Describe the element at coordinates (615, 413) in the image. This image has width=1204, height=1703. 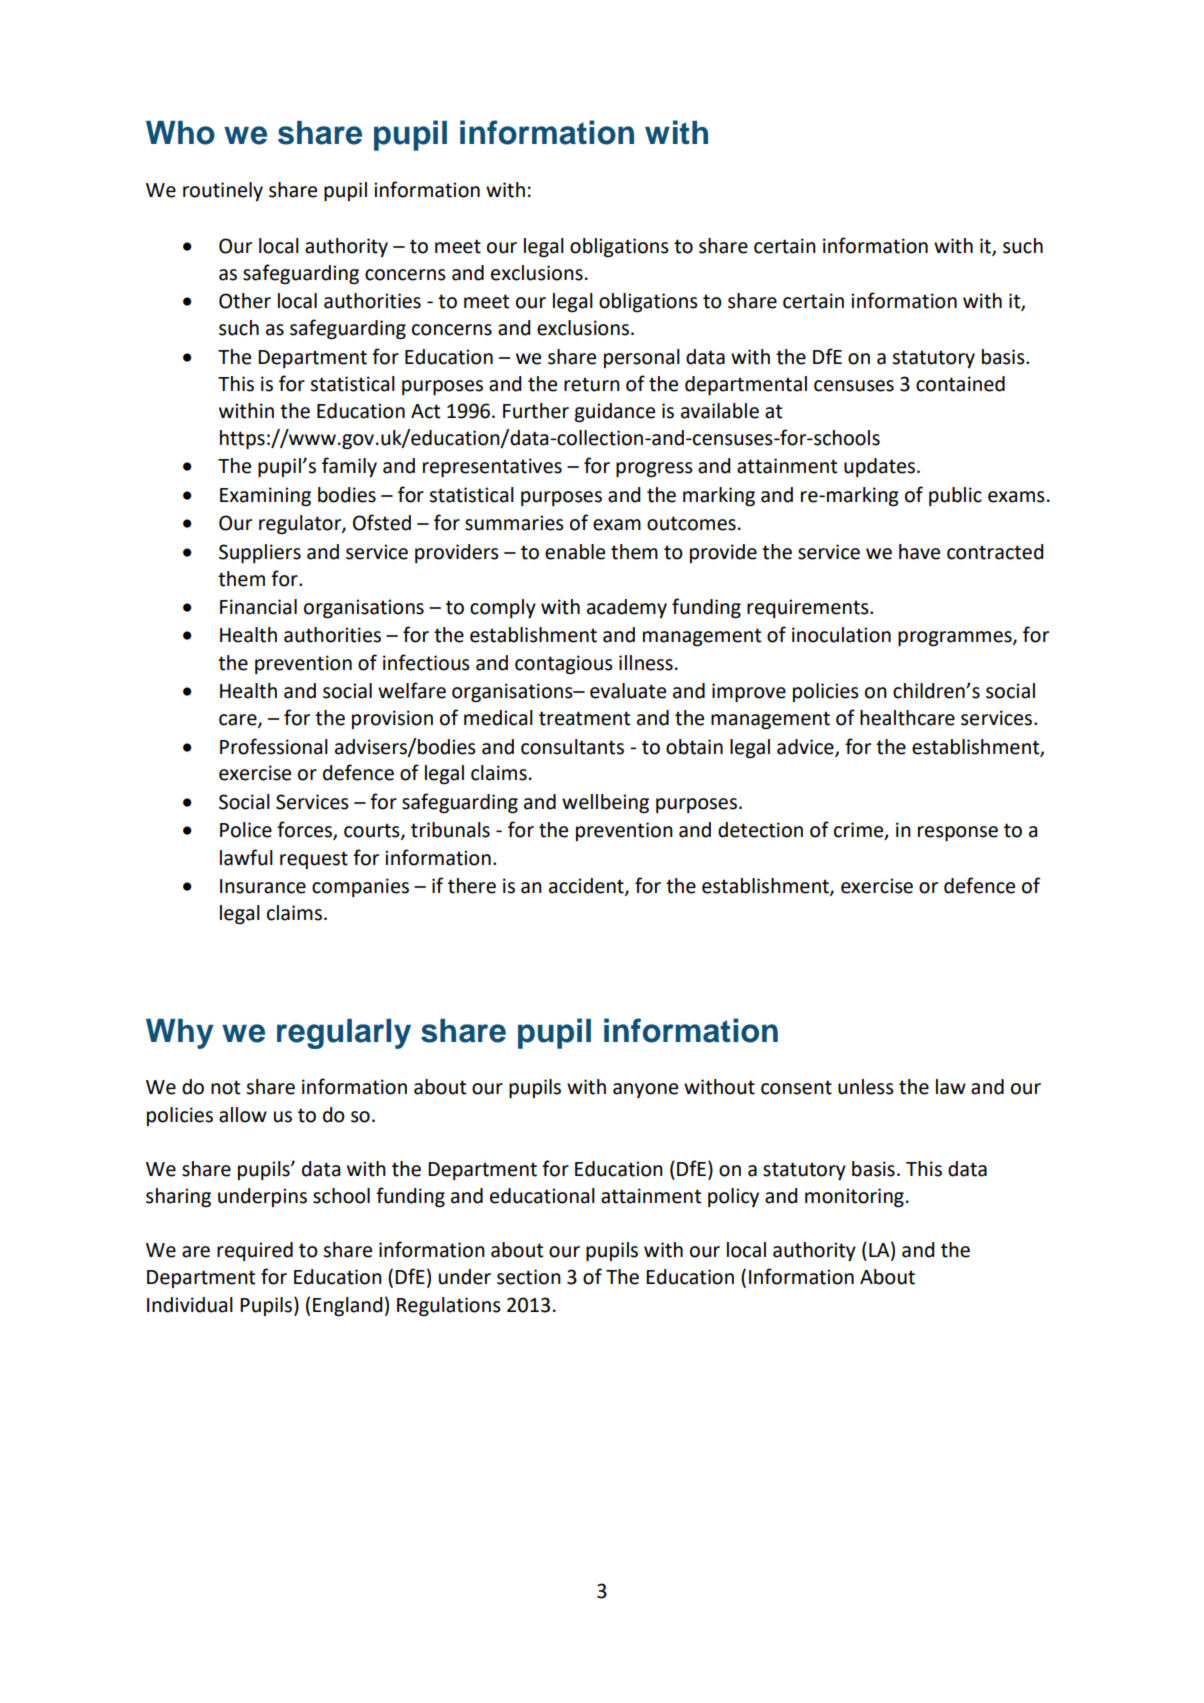
I see `guidance` at that location.
